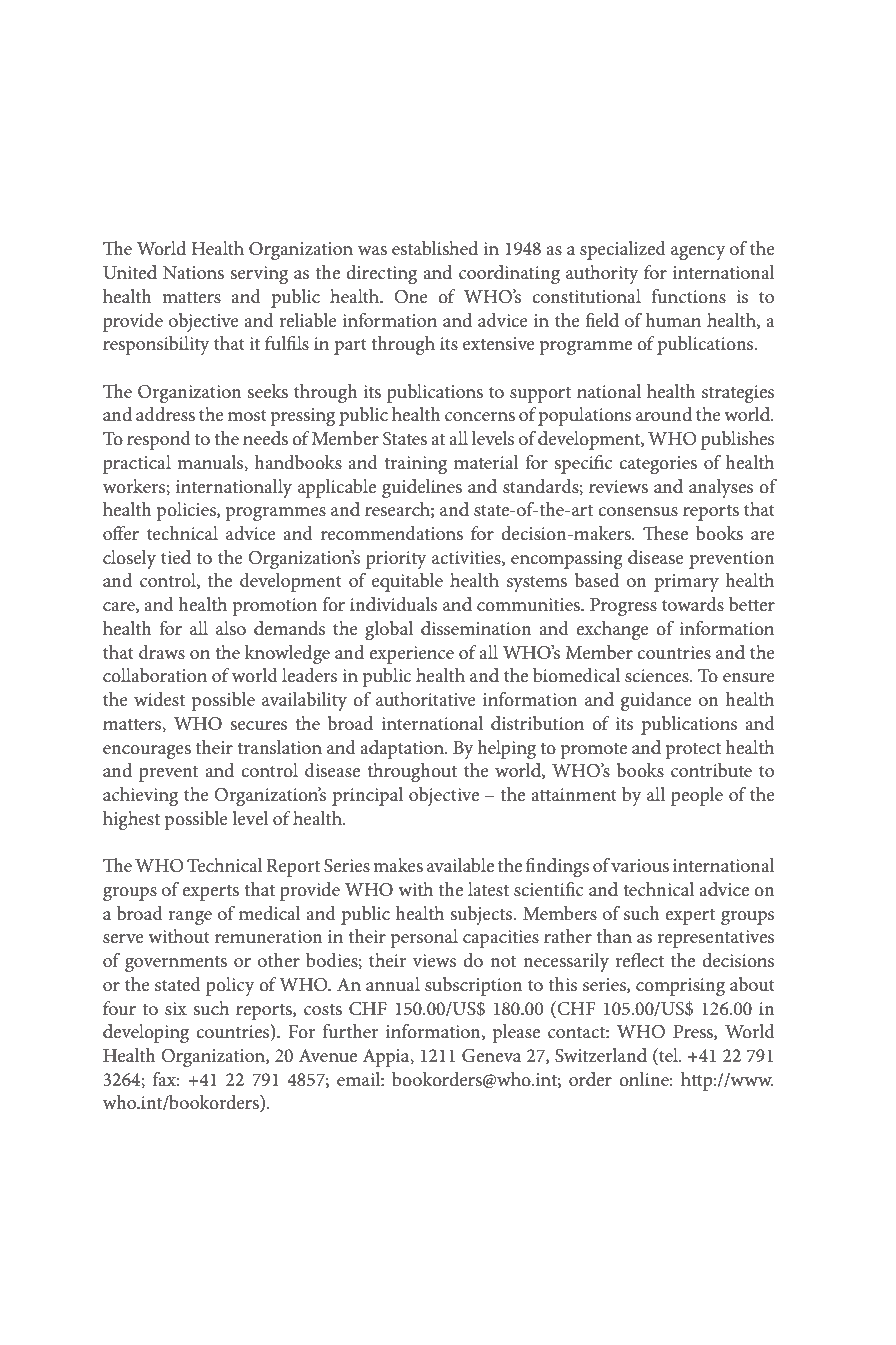  What do you see at coordinates (435, 248) in the screenshot?
I see `established` at bounding box center [435, 248].
